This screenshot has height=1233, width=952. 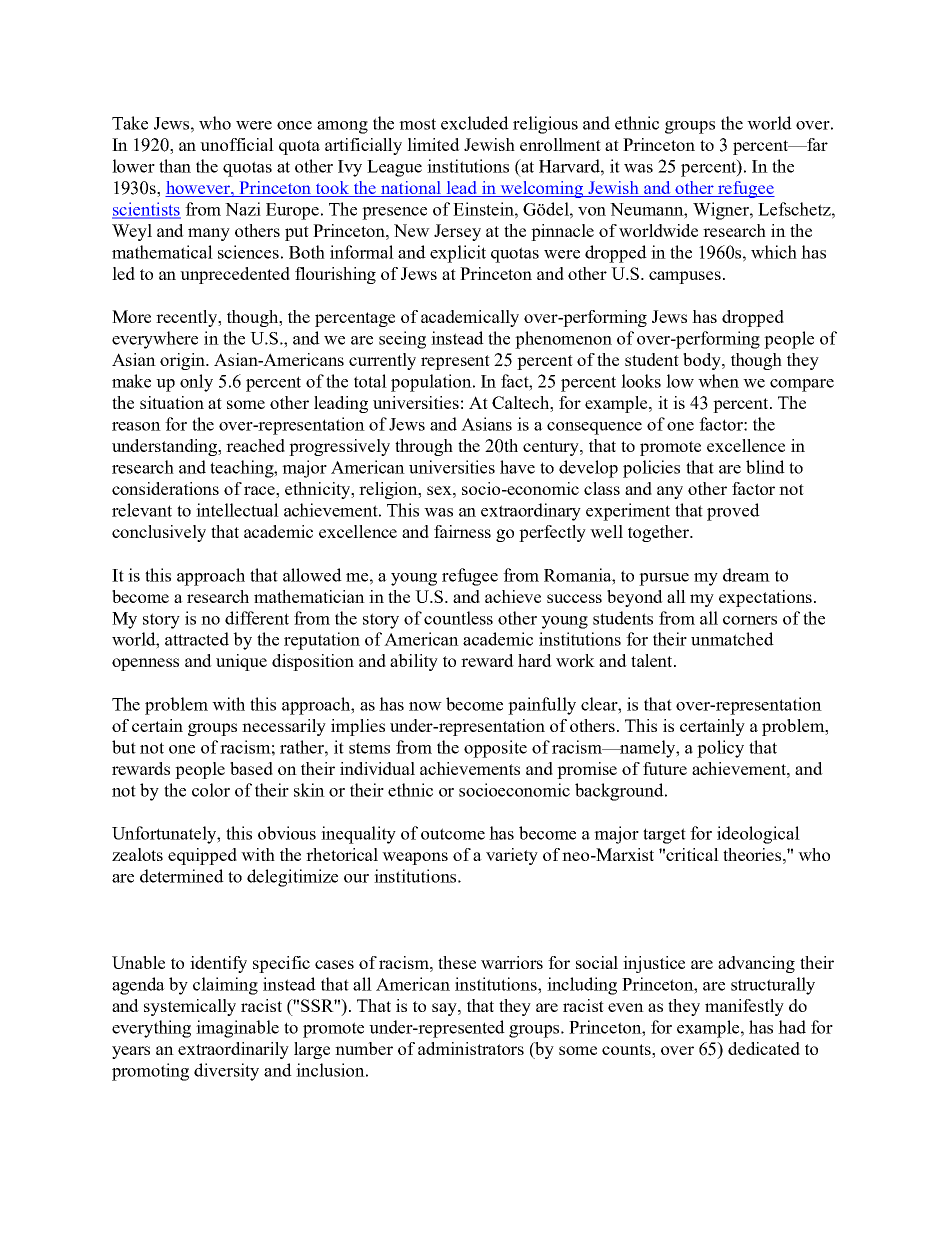 What do you see at coordinates (774, 252) in the screenshot?
I see `which` at bounding box center [774, 252].
